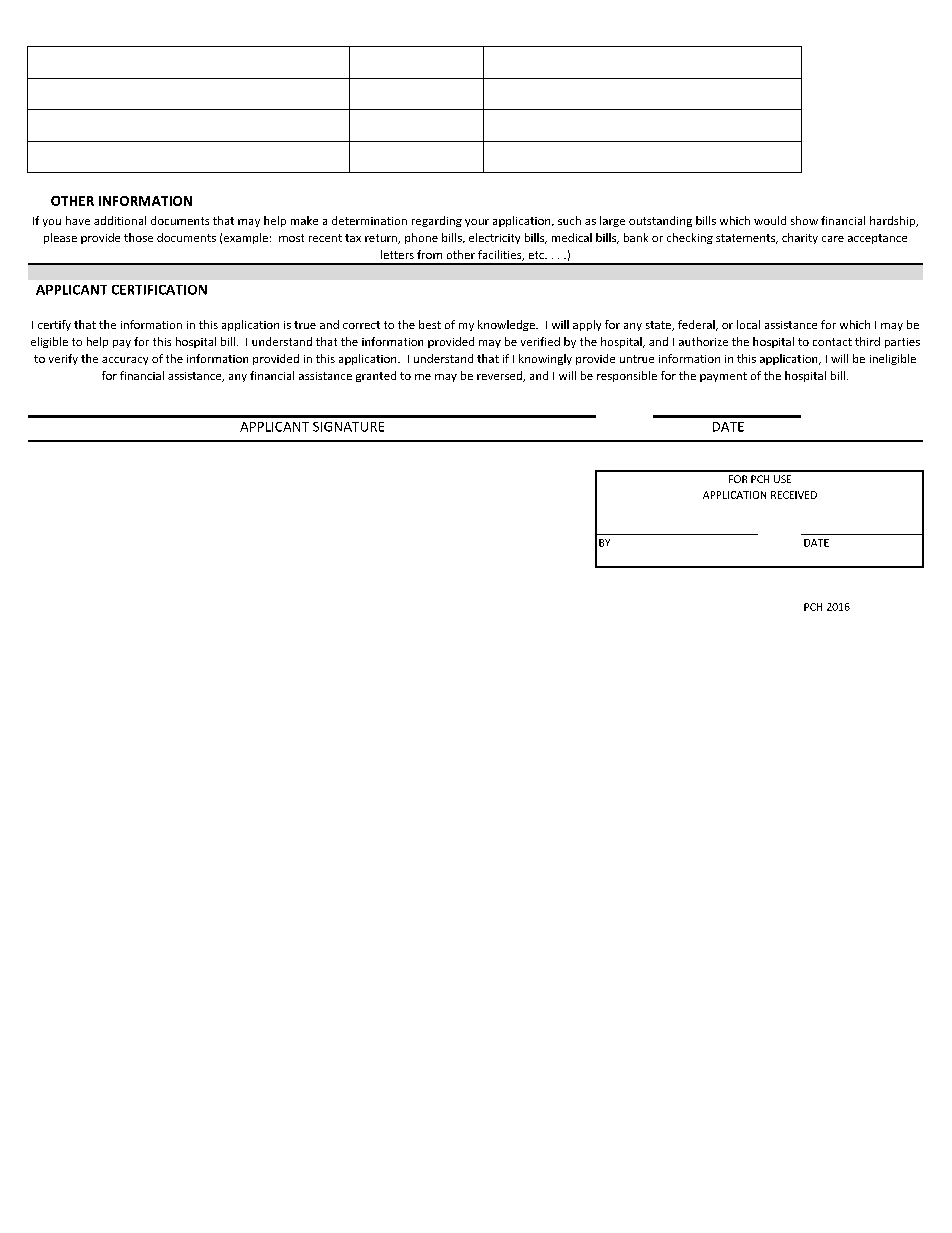 The width and height of the screenshot is (952, 1233). Describe the element at coordinates (54, 325) in the screenshot. I see `certify` at that location.
